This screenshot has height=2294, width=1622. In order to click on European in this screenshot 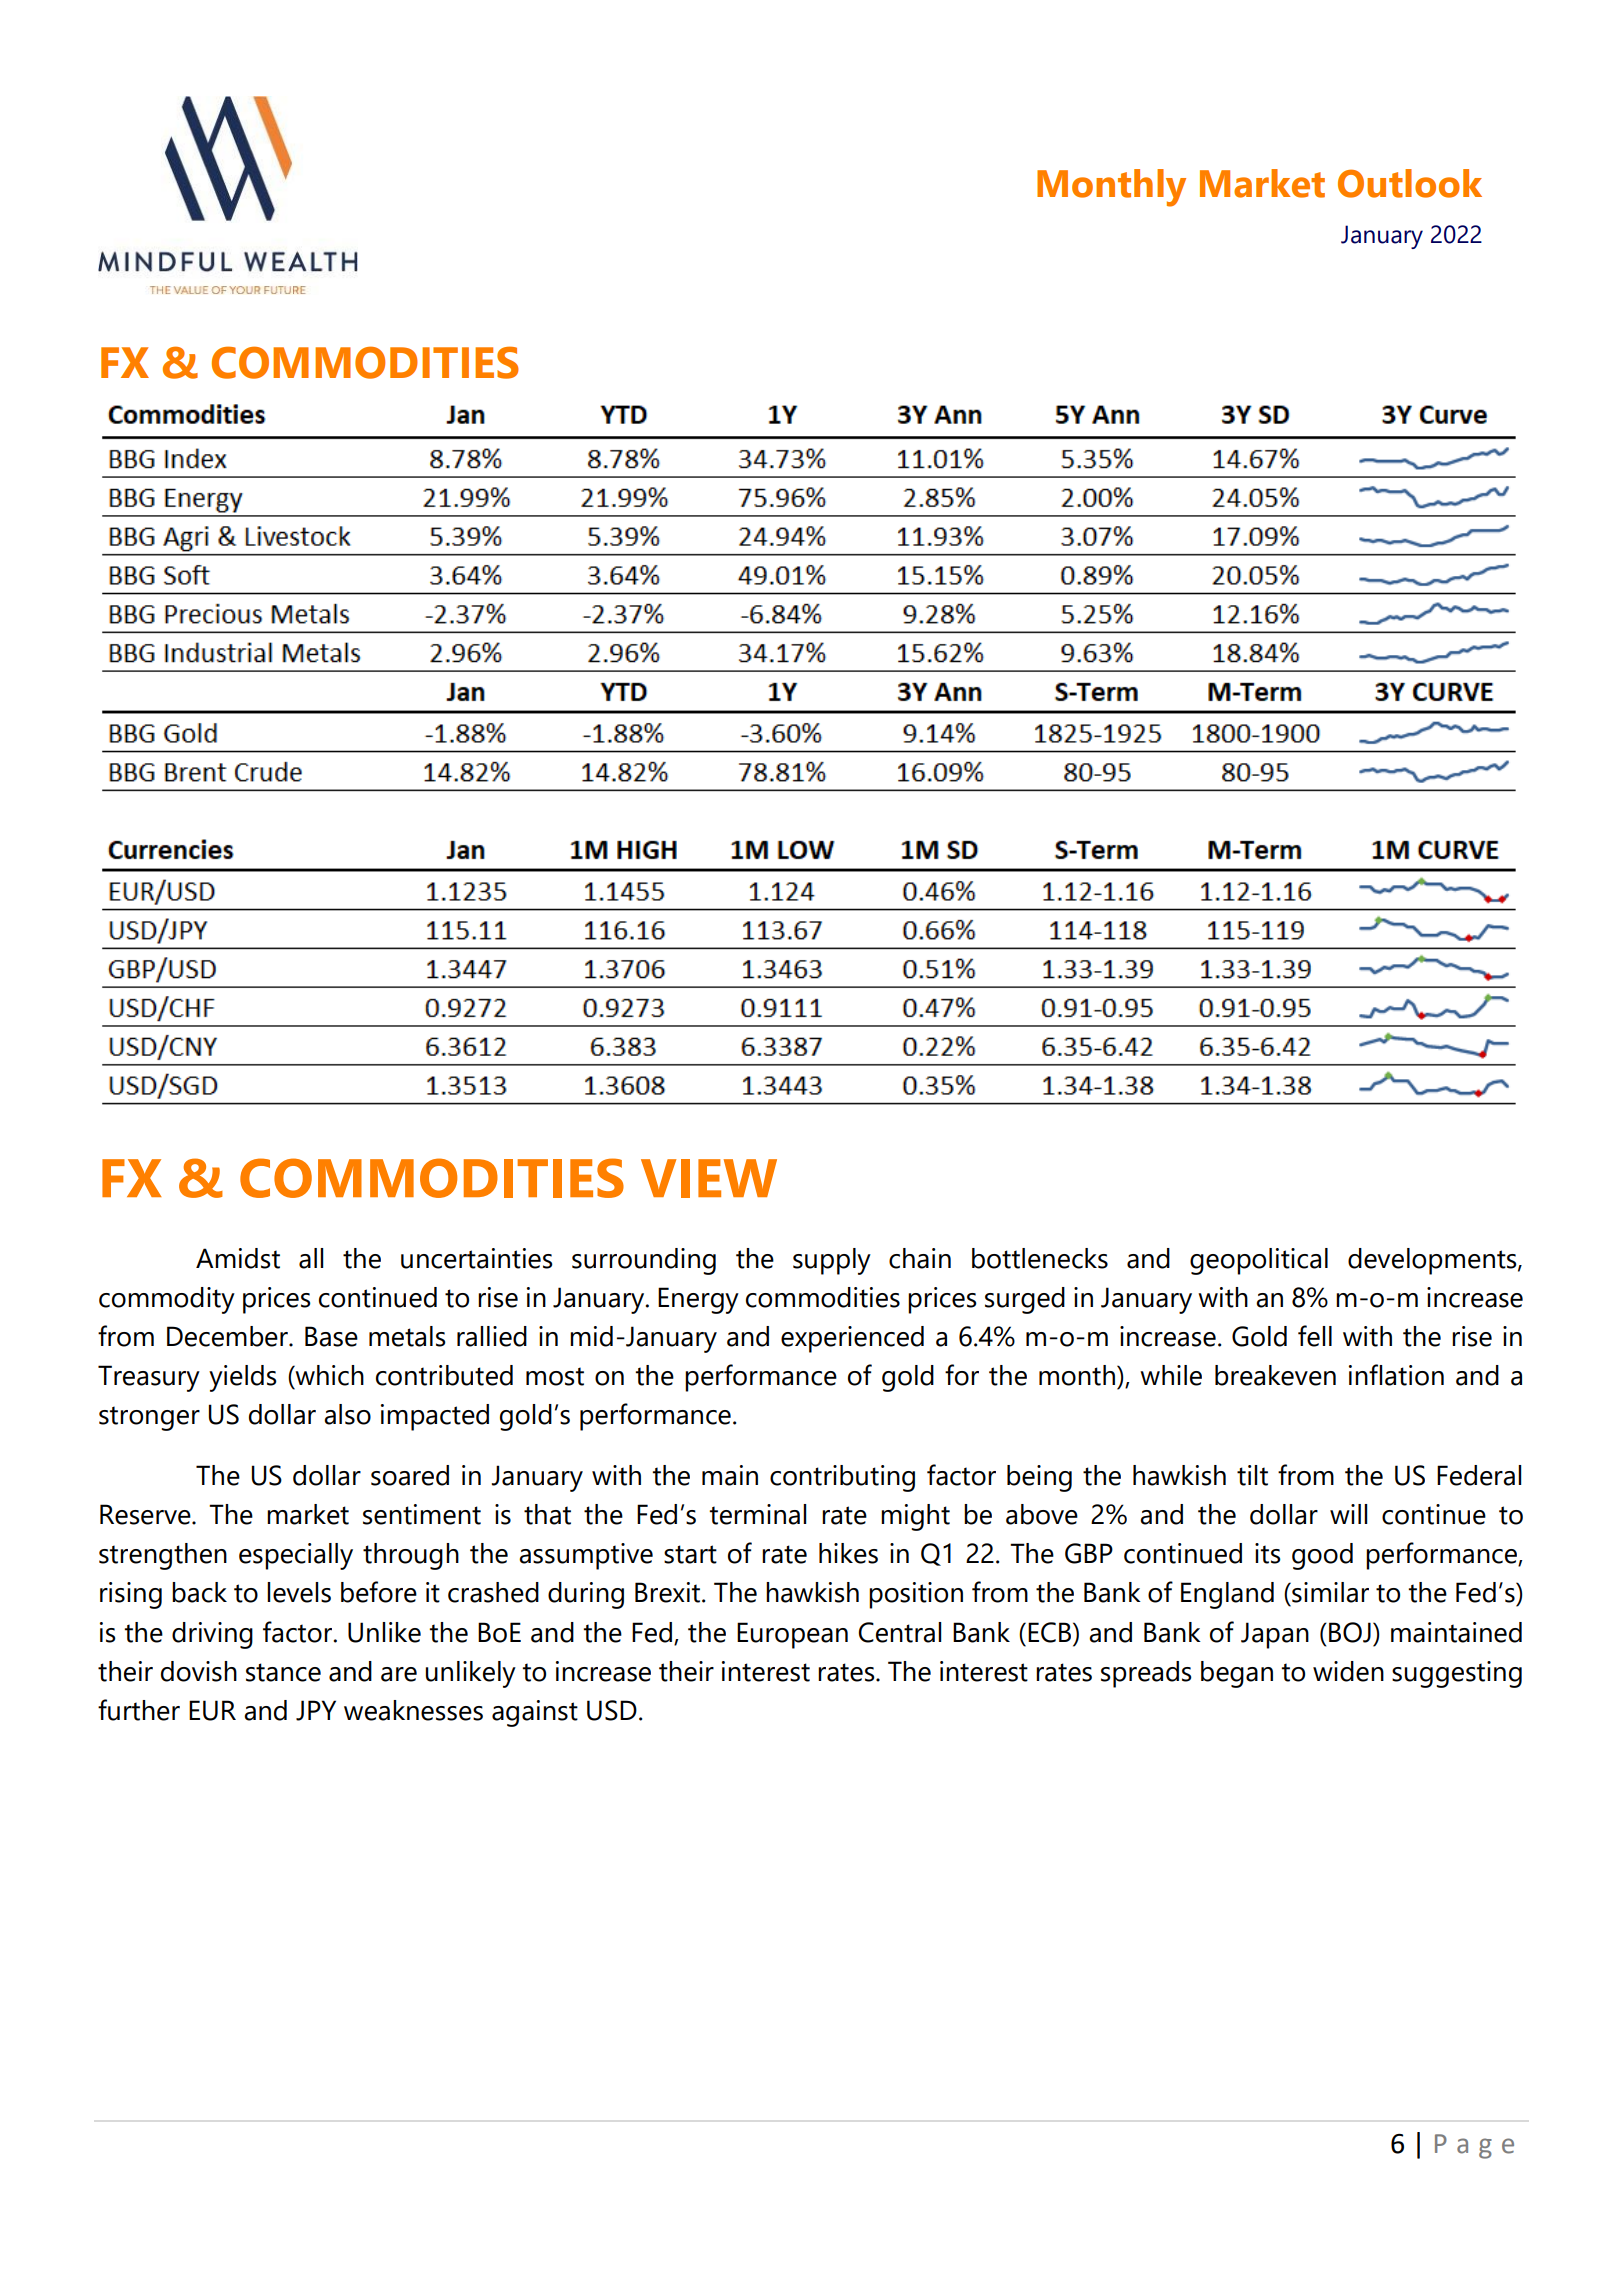, I will do `click(792, 1635)`.
